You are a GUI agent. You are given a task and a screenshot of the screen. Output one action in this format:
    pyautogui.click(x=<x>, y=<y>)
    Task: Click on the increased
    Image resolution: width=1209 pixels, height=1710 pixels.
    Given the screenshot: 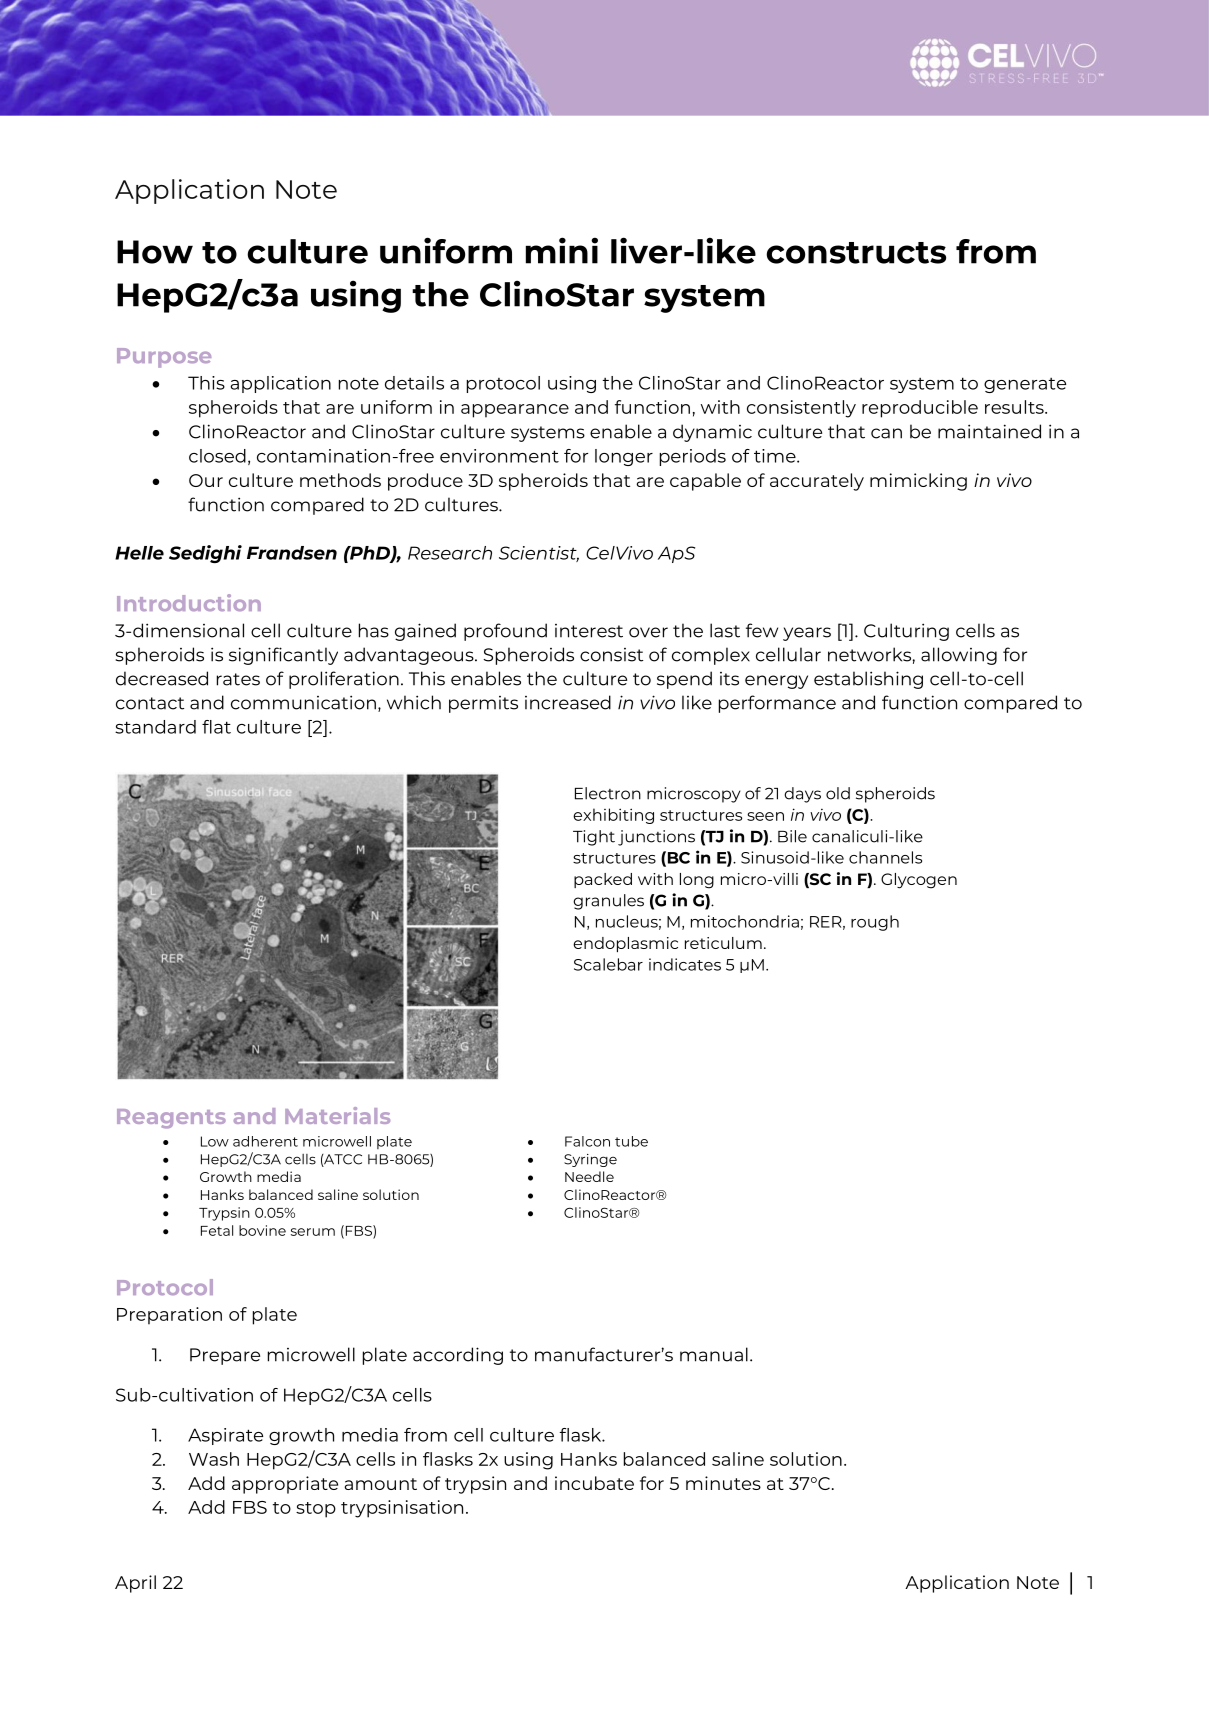 What is the action you would take?
    pyautogui.click(x=568, y=702)
